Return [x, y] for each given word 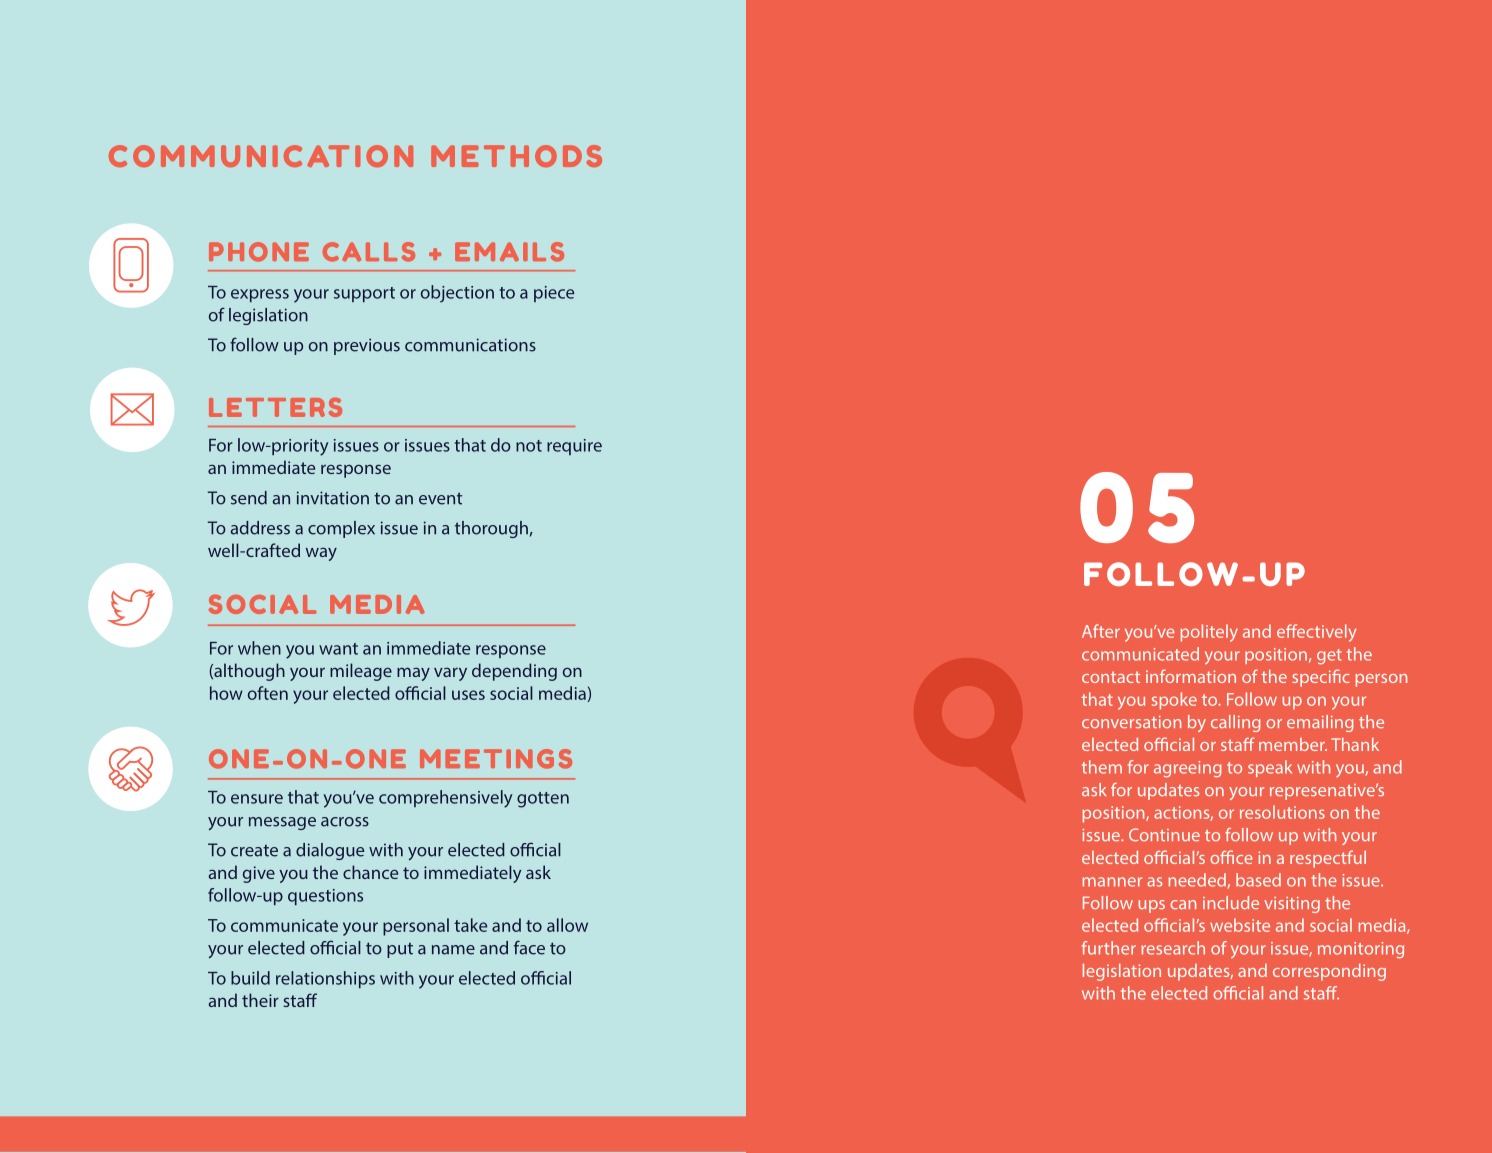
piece [554, 294]
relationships [325, 979]
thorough [491, 529]
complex [341, 529]
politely [1209, 633]
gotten [543, 800]
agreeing [1188, 769]
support [364, 294]
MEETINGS [496, 759]
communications [470, 345]
